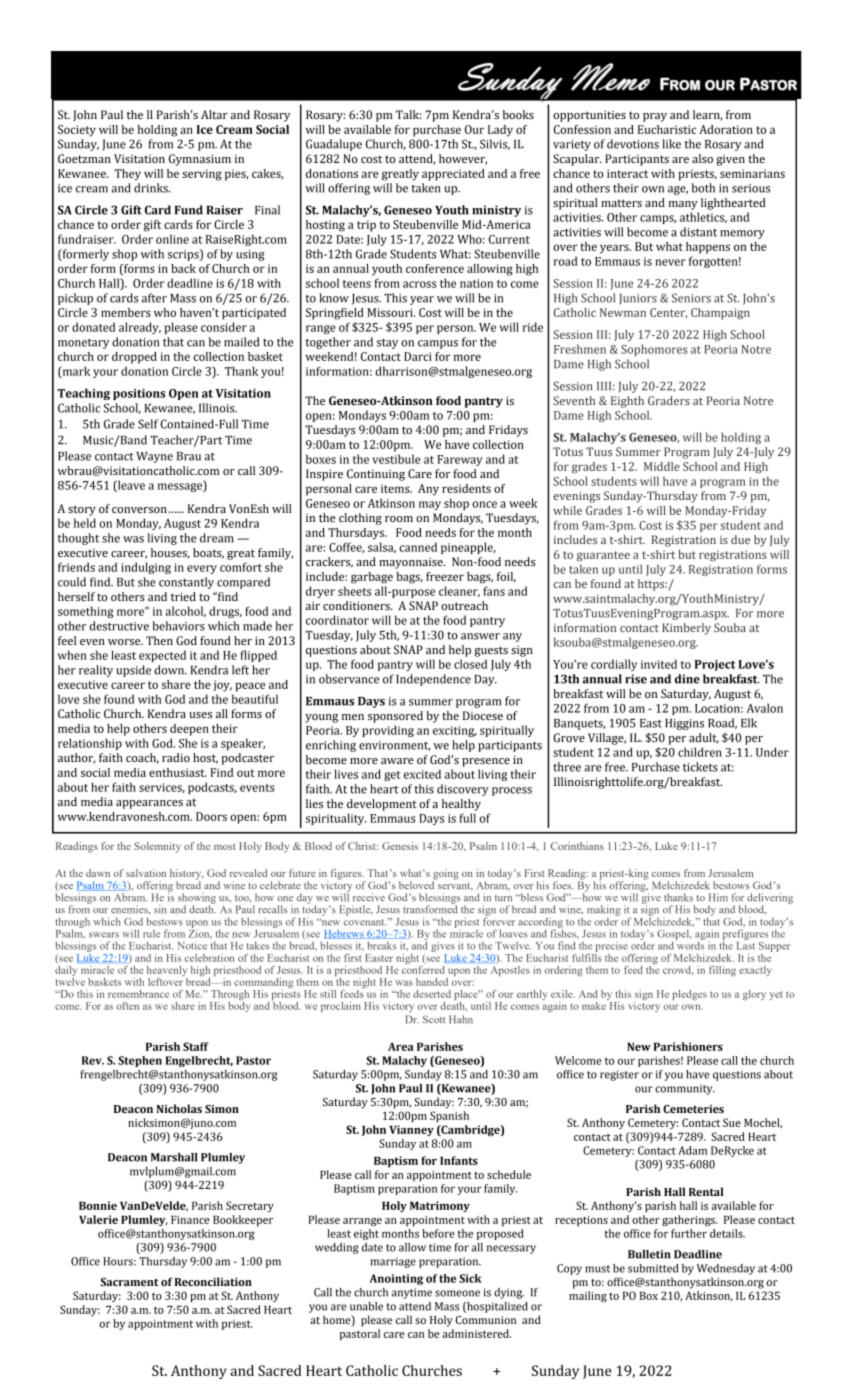 This page has height=1400, width=849. What do you see at coordinates (662, 466) in the page?
I see `Middle` at bounding box center [662, 466].
